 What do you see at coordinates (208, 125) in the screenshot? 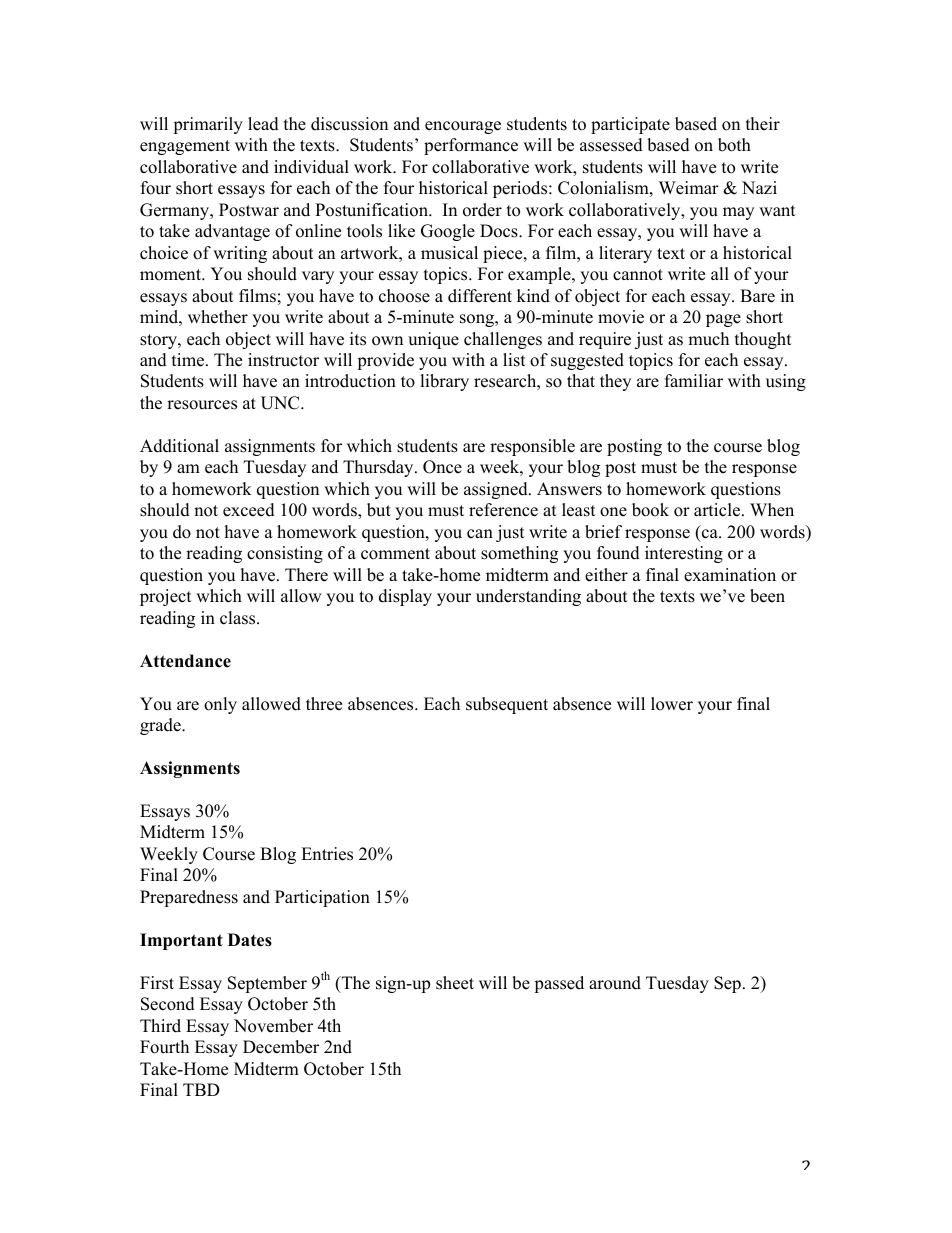
I see `primarily` at bounding box center [208, 125].
